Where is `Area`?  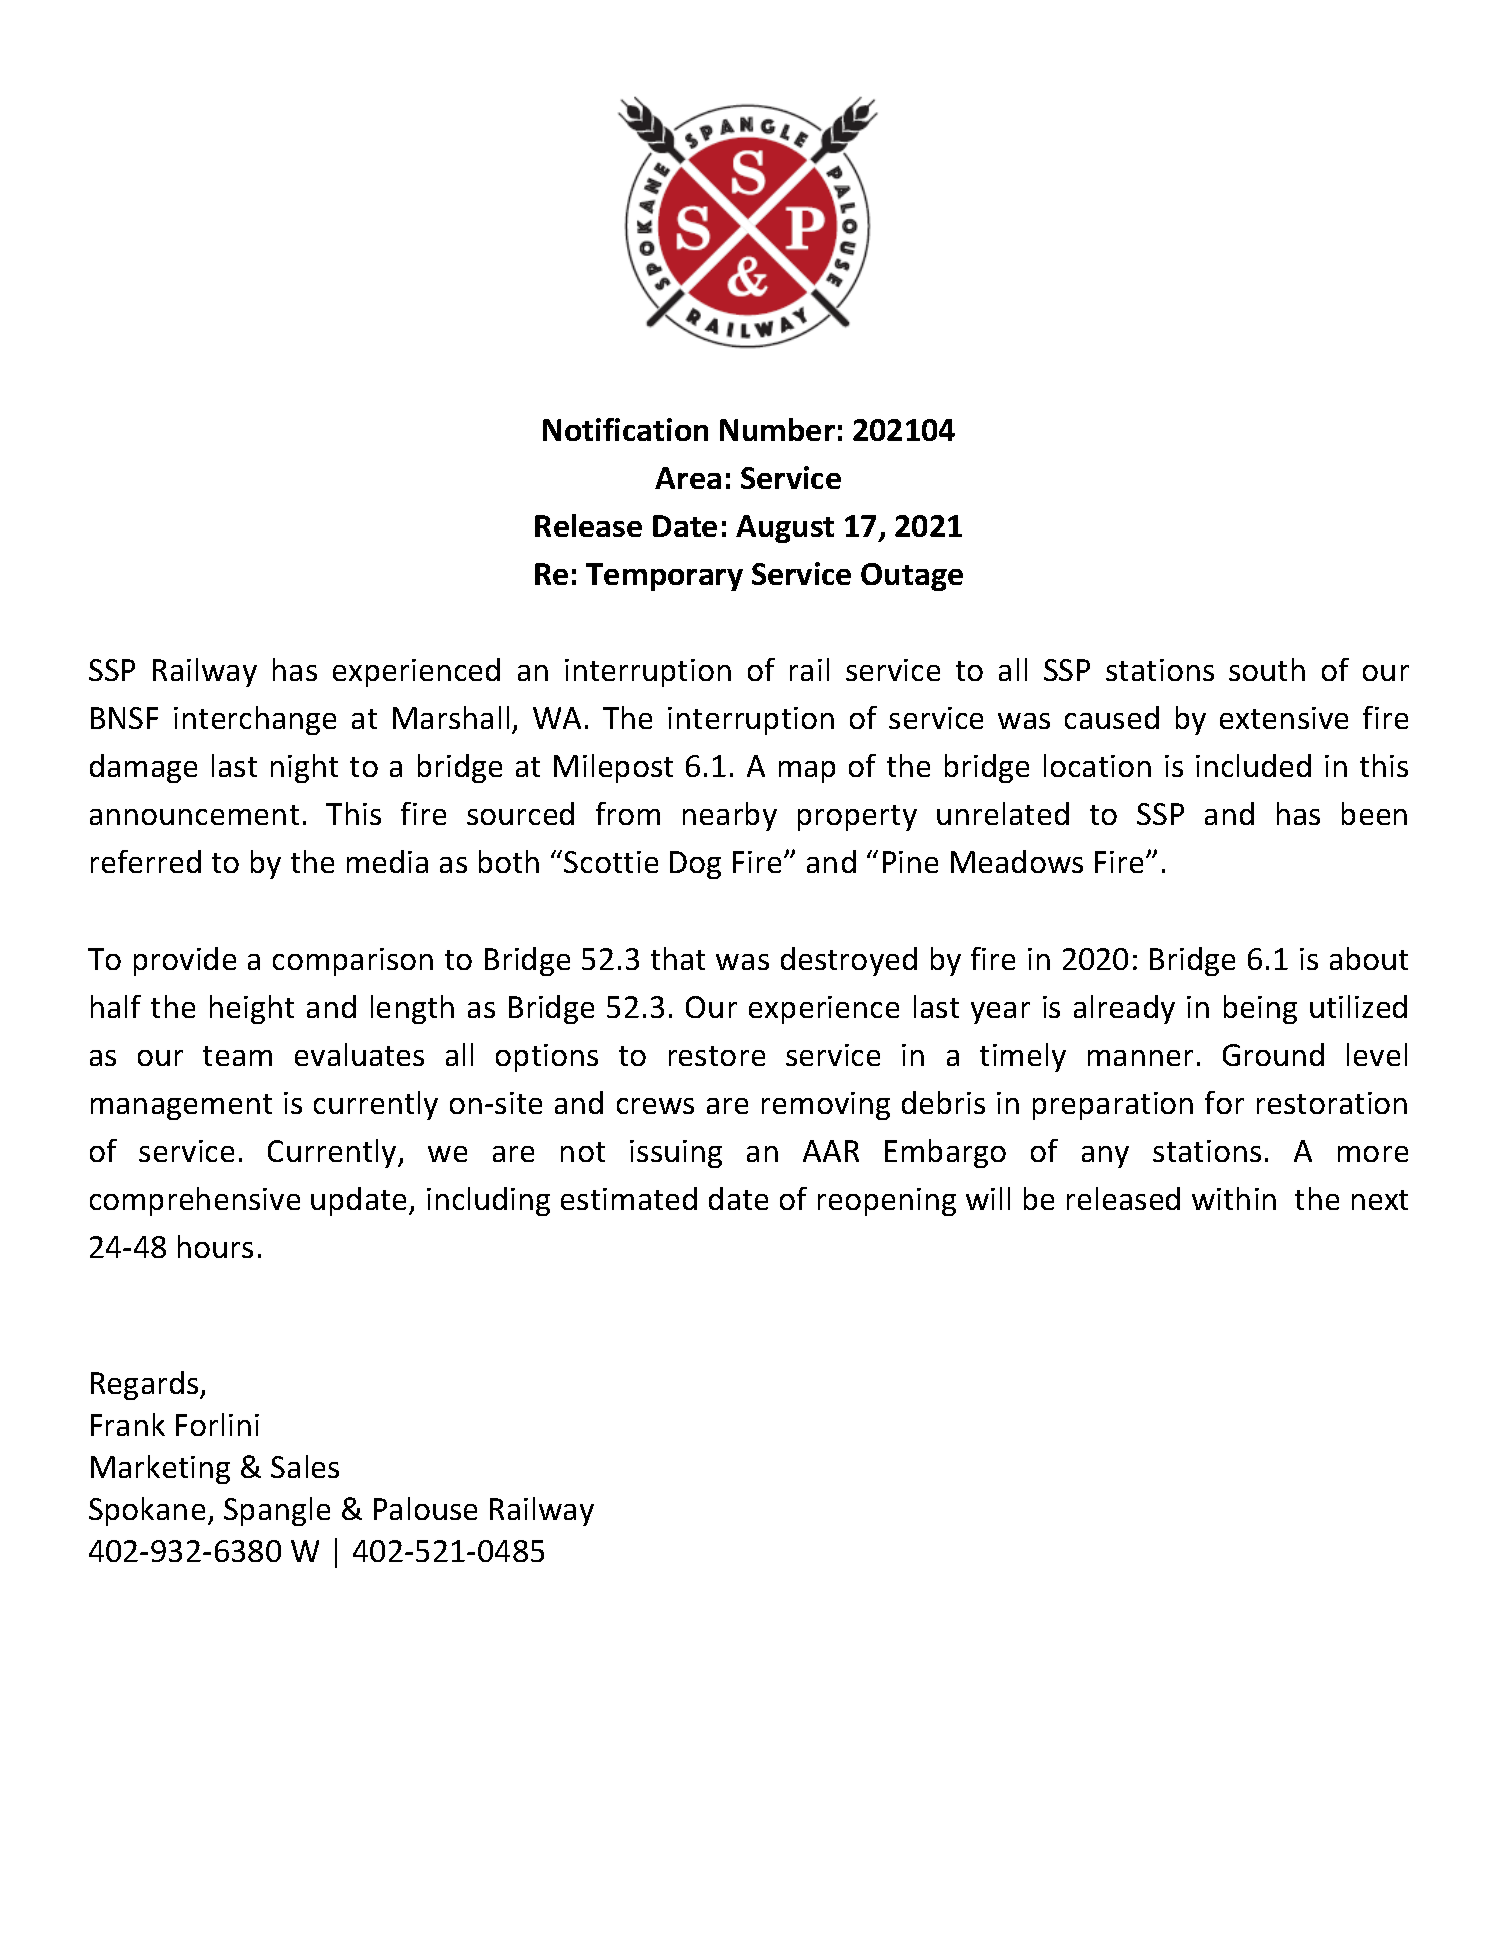
Area is located at coordinates (688, 478).
